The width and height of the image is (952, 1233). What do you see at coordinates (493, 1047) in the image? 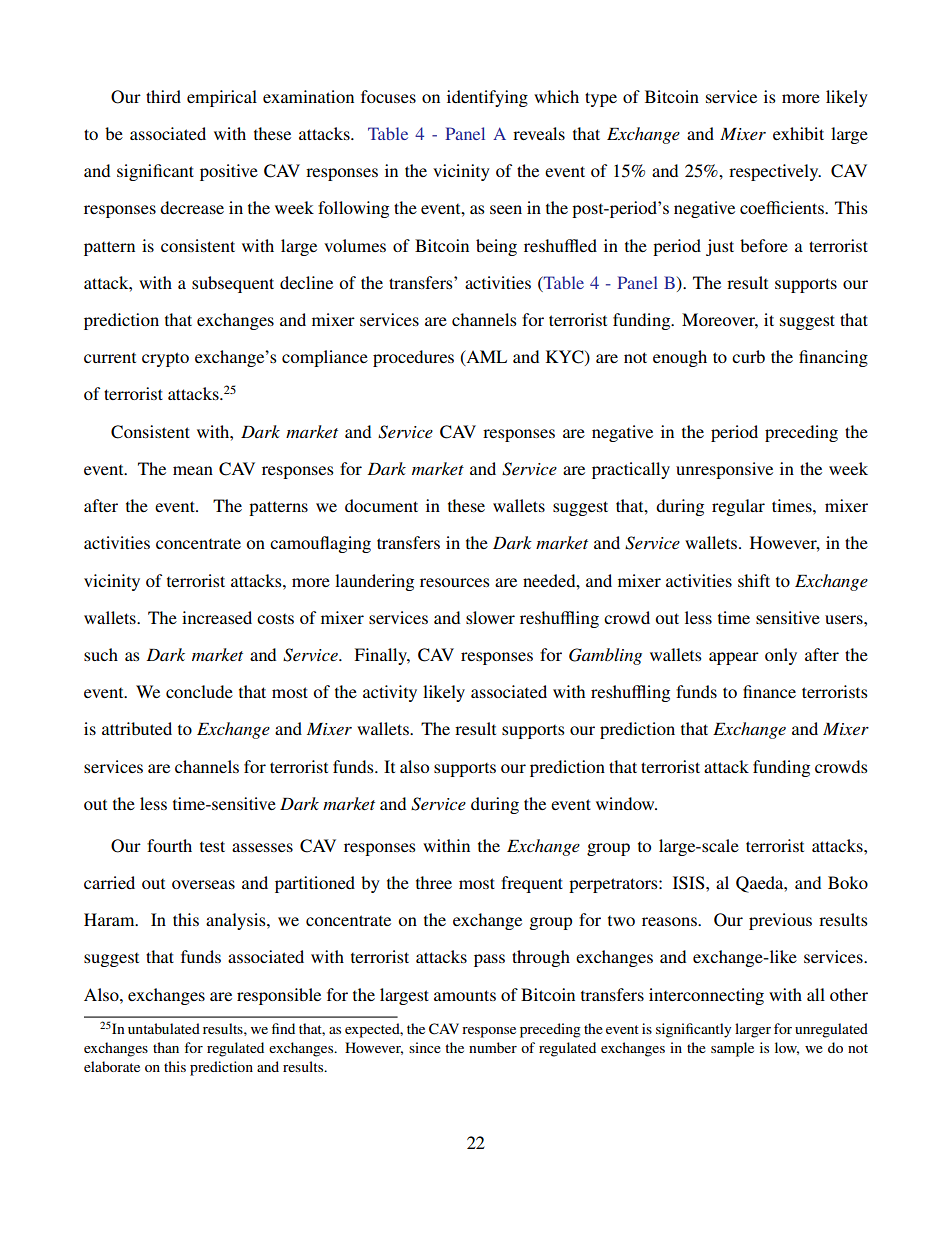
I see `number` at bounding box center [493, 1047].
